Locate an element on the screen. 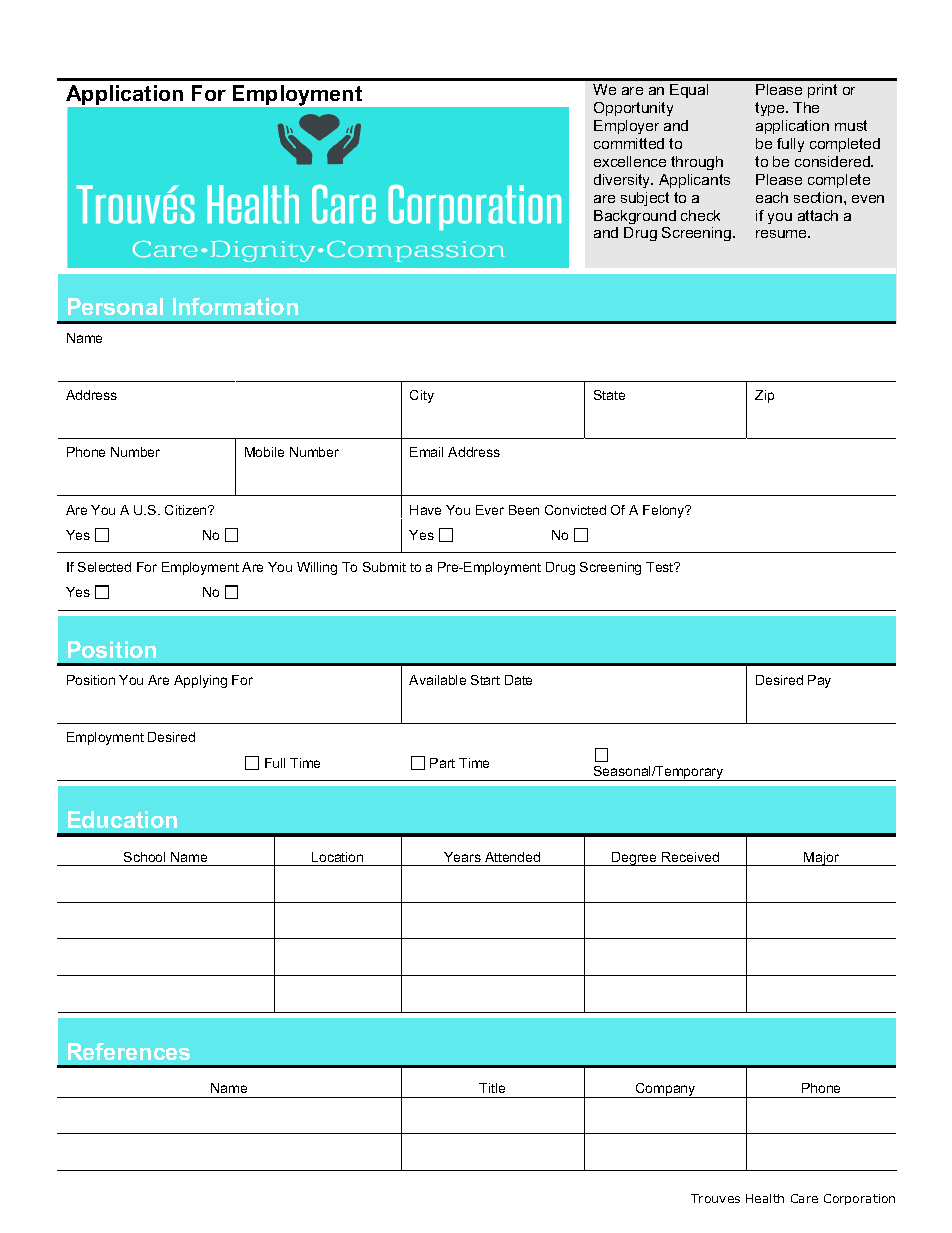 Image resolution: width=952 pixels, height=1233 pixels. Applying is located at coordinates (200, 681).
